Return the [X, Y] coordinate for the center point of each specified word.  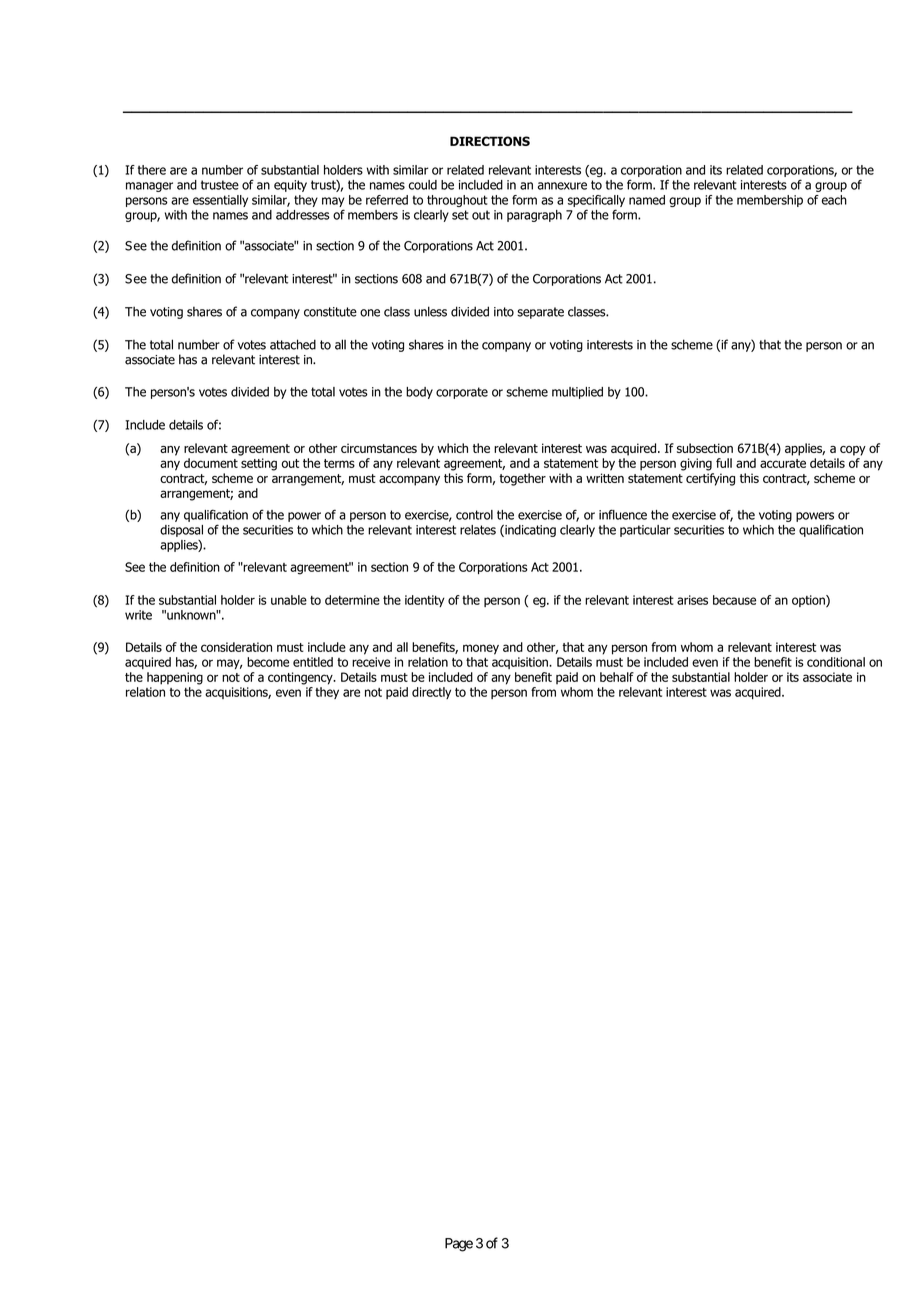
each [834, 200]
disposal [181, 531]
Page [459, 1245]
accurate [783, 463]
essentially [220, 201]
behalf [617, 677]
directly [431, 693]
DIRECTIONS [490, 141]
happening [175, 678]
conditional [836, 662]
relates [478, 530]
